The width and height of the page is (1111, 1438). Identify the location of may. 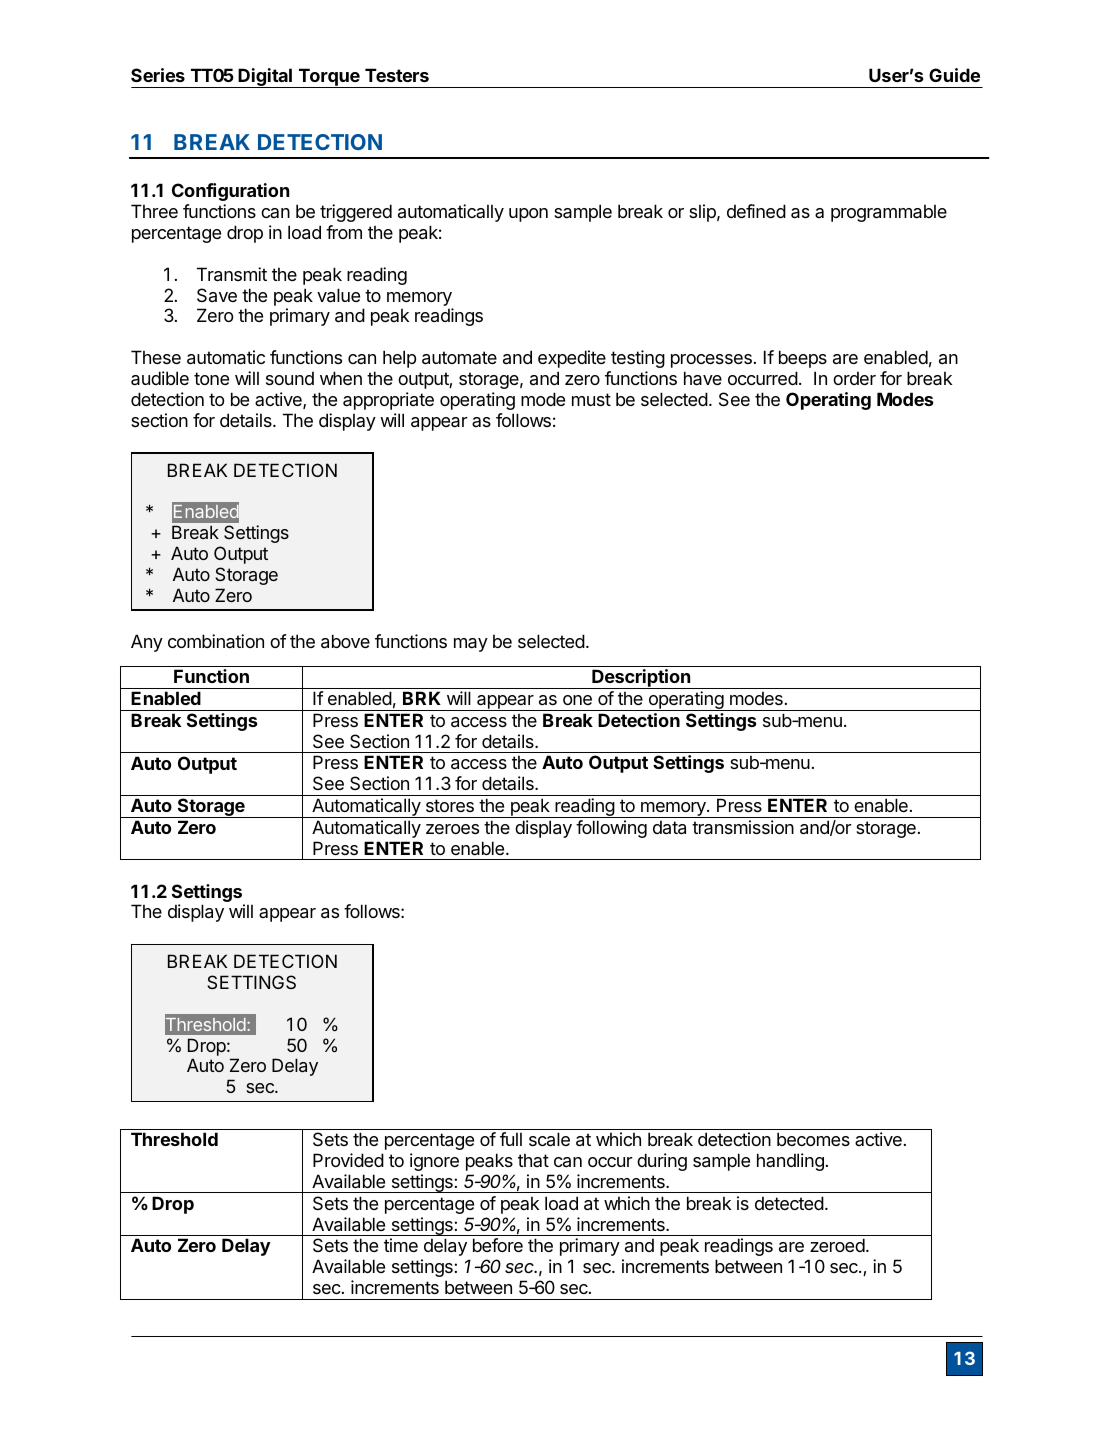
(471, 645).
